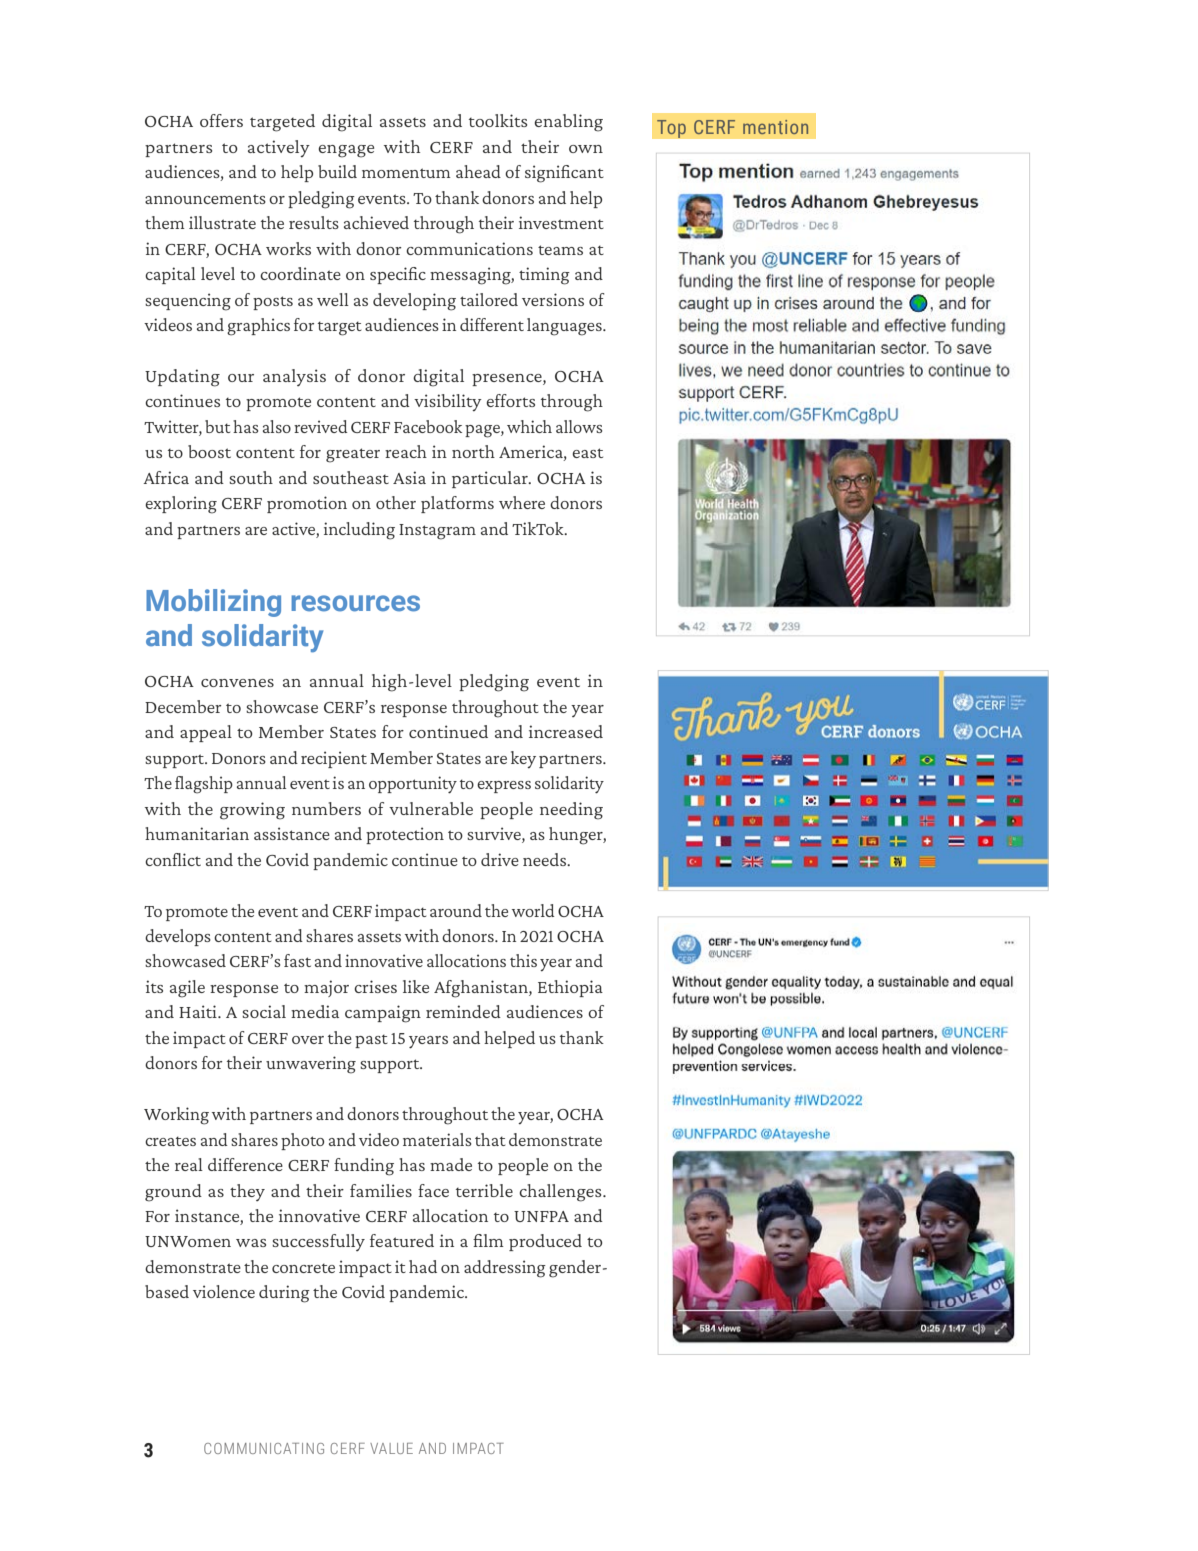  What do you see at coordinates (245, 1164) in the page?
I see `difference` at bounding box center [245, 1164].
